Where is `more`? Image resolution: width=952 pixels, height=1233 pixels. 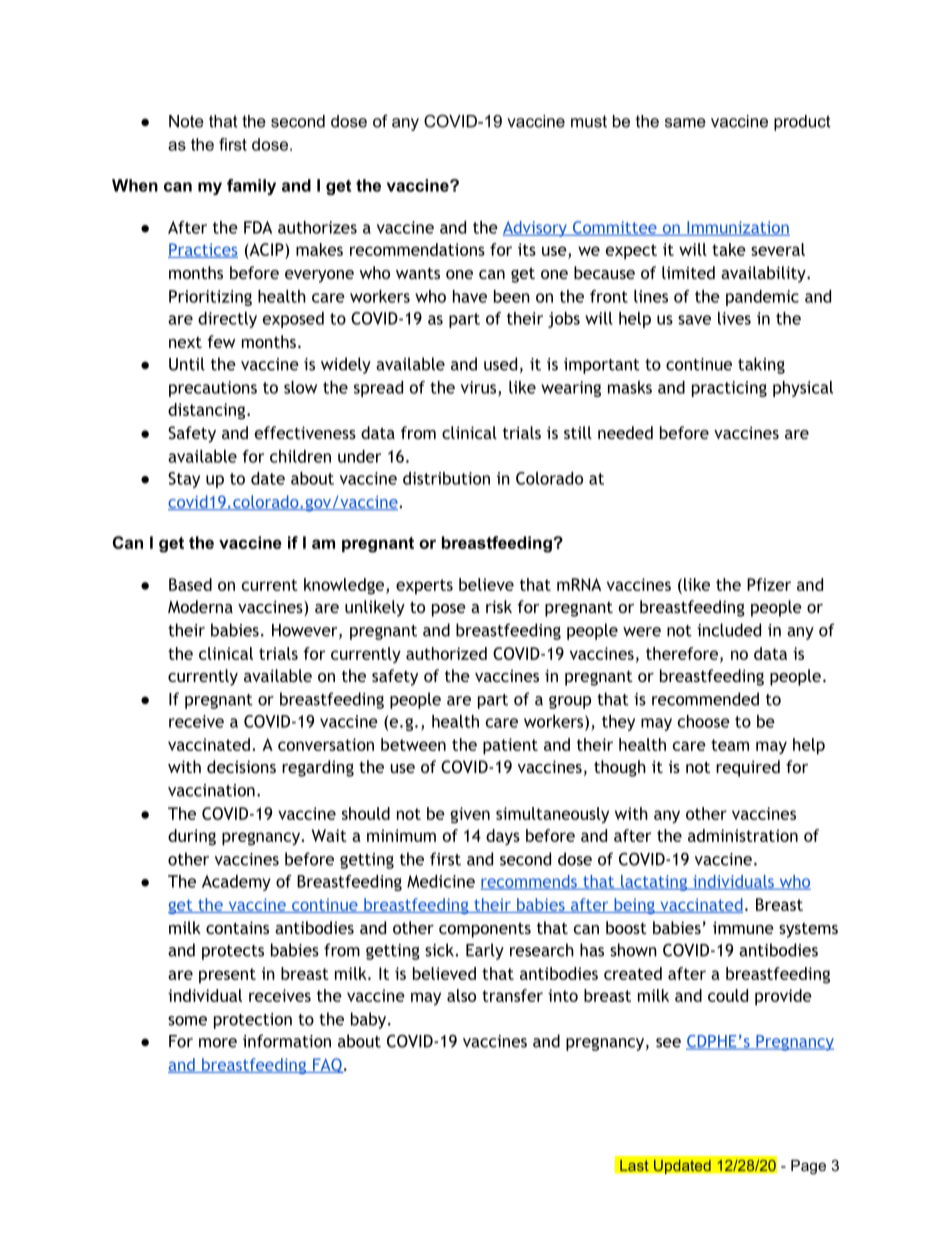 more is located at coordinates (218, 1043).
